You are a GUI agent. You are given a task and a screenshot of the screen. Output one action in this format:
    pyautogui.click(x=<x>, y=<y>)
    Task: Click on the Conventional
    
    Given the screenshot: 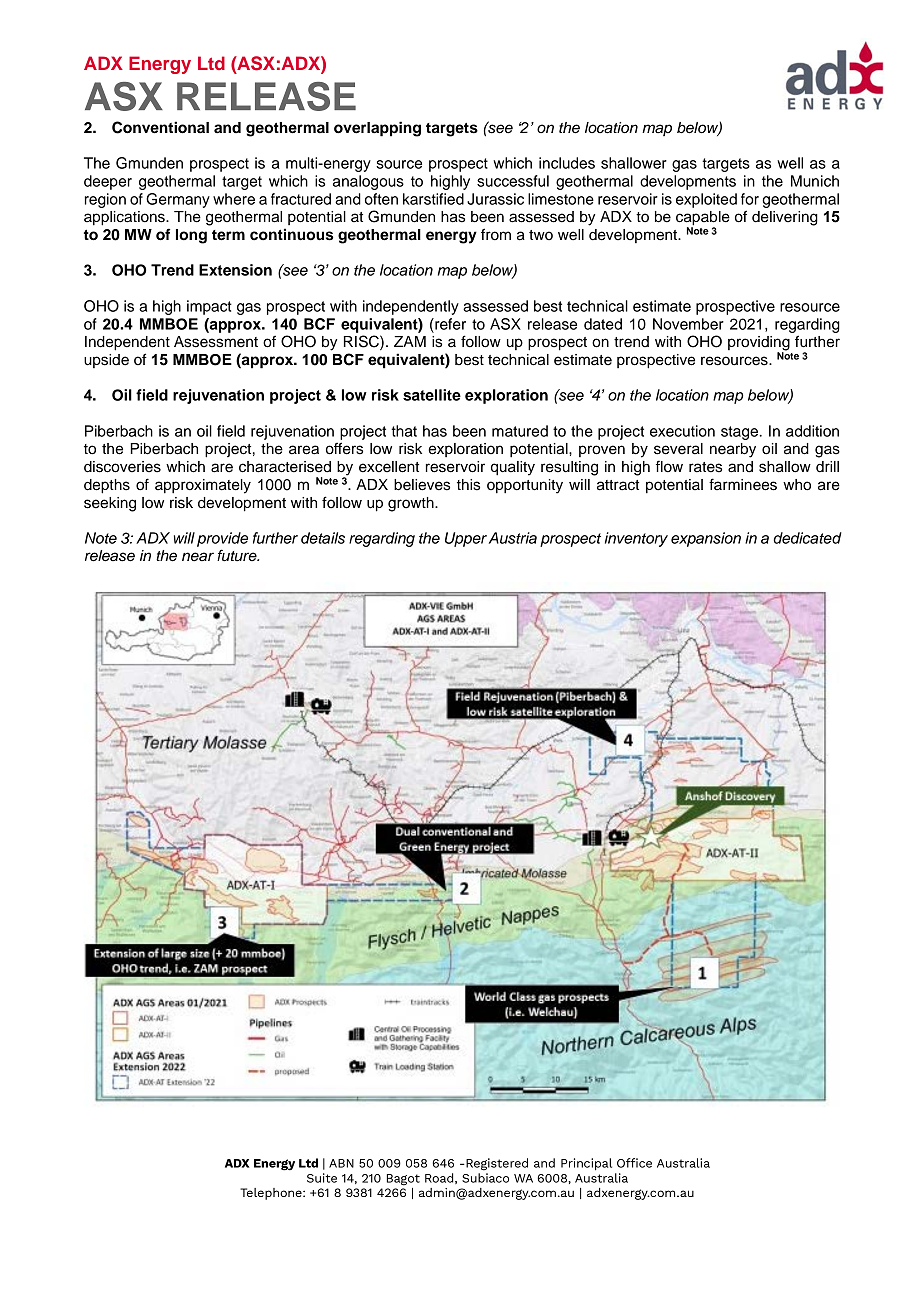 What is the action you would take?
    pyautogui.click(x=160, y=127)
